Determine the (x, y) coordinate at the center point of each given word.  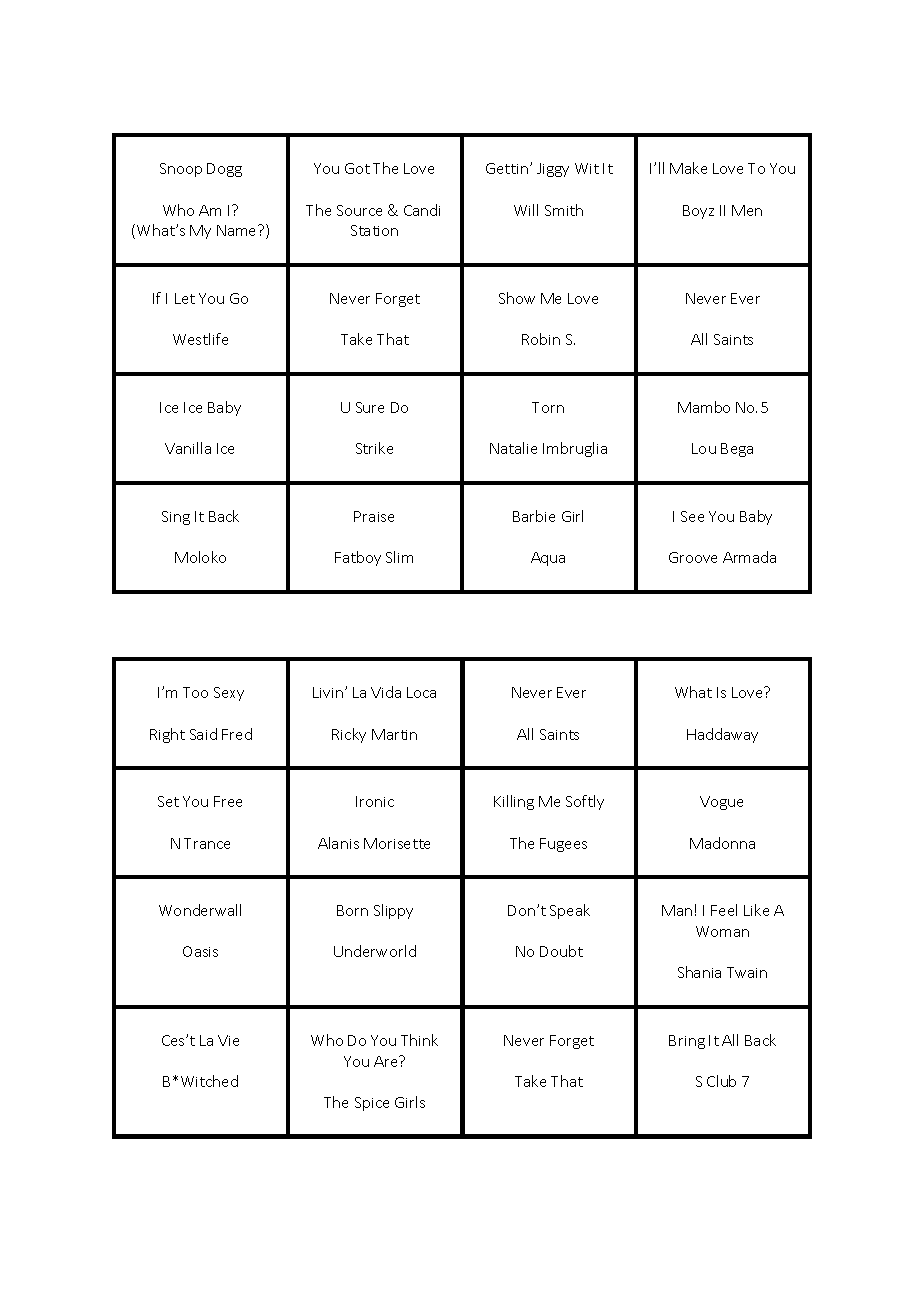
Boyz (698, 212)
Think (419, 1040)
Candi (422, 210)
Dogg (224, 170)
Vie (228, 1040)
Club (721, 1081)
